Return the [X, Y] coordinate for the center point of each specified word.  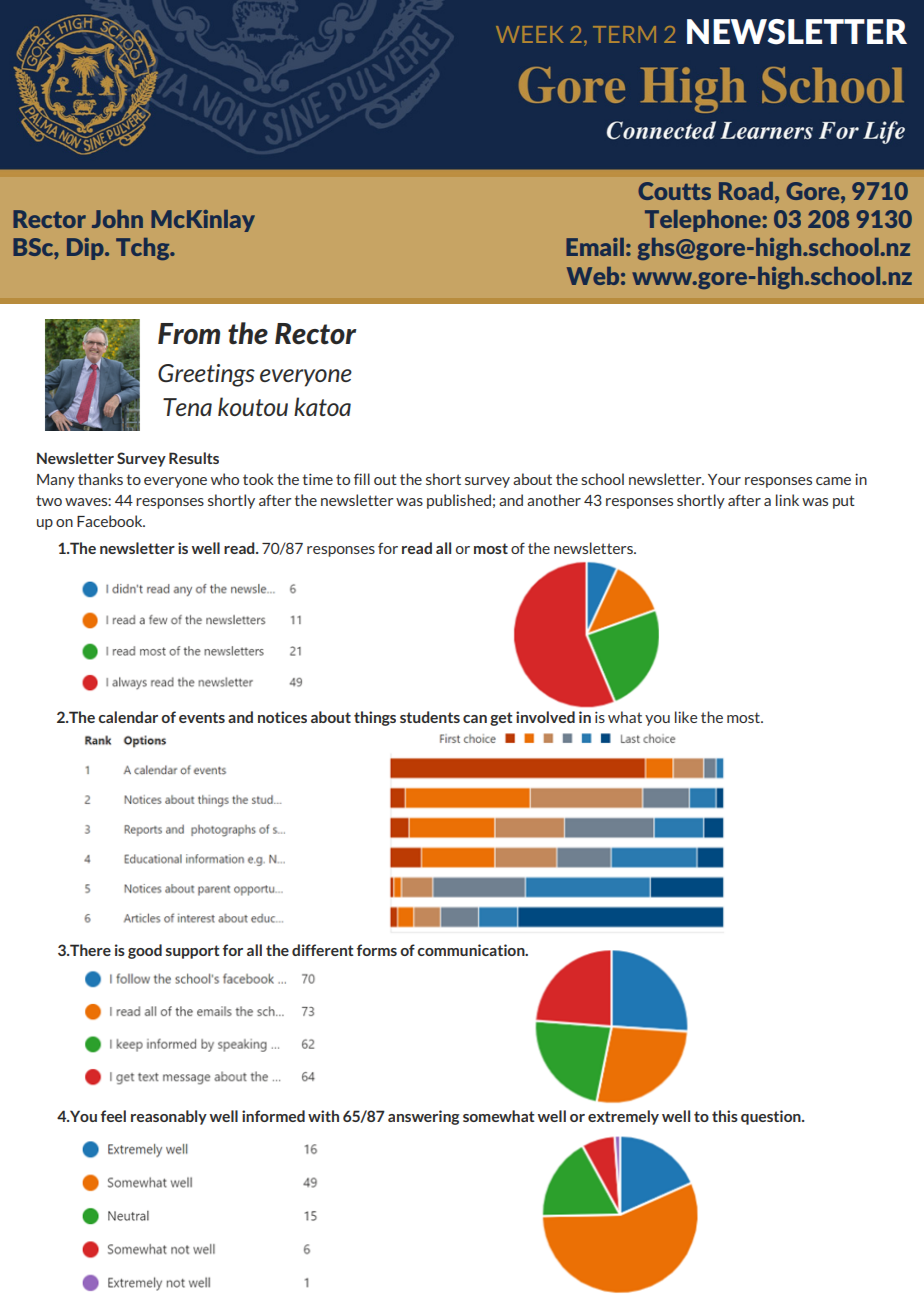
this [725, 1116]
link [787, 500]
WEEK [529, 34]
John [117, 219]
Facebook [111, 521]
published [459, 501]
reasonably [169, 1117]
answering [423, 1117]
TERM [624, 34]
